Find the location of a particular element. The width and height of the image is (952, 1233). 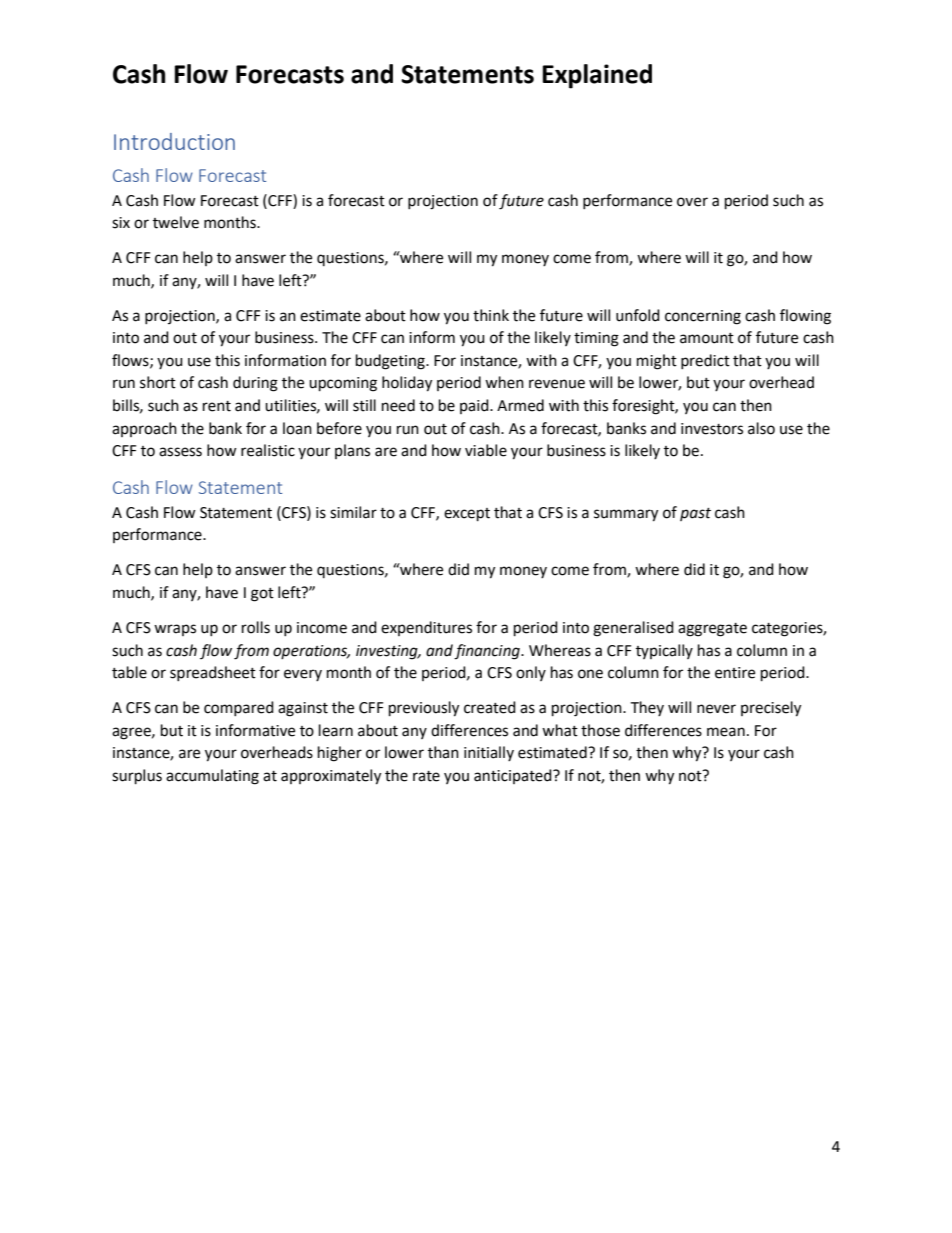

budgeting is located at coordinates (391, 362).
